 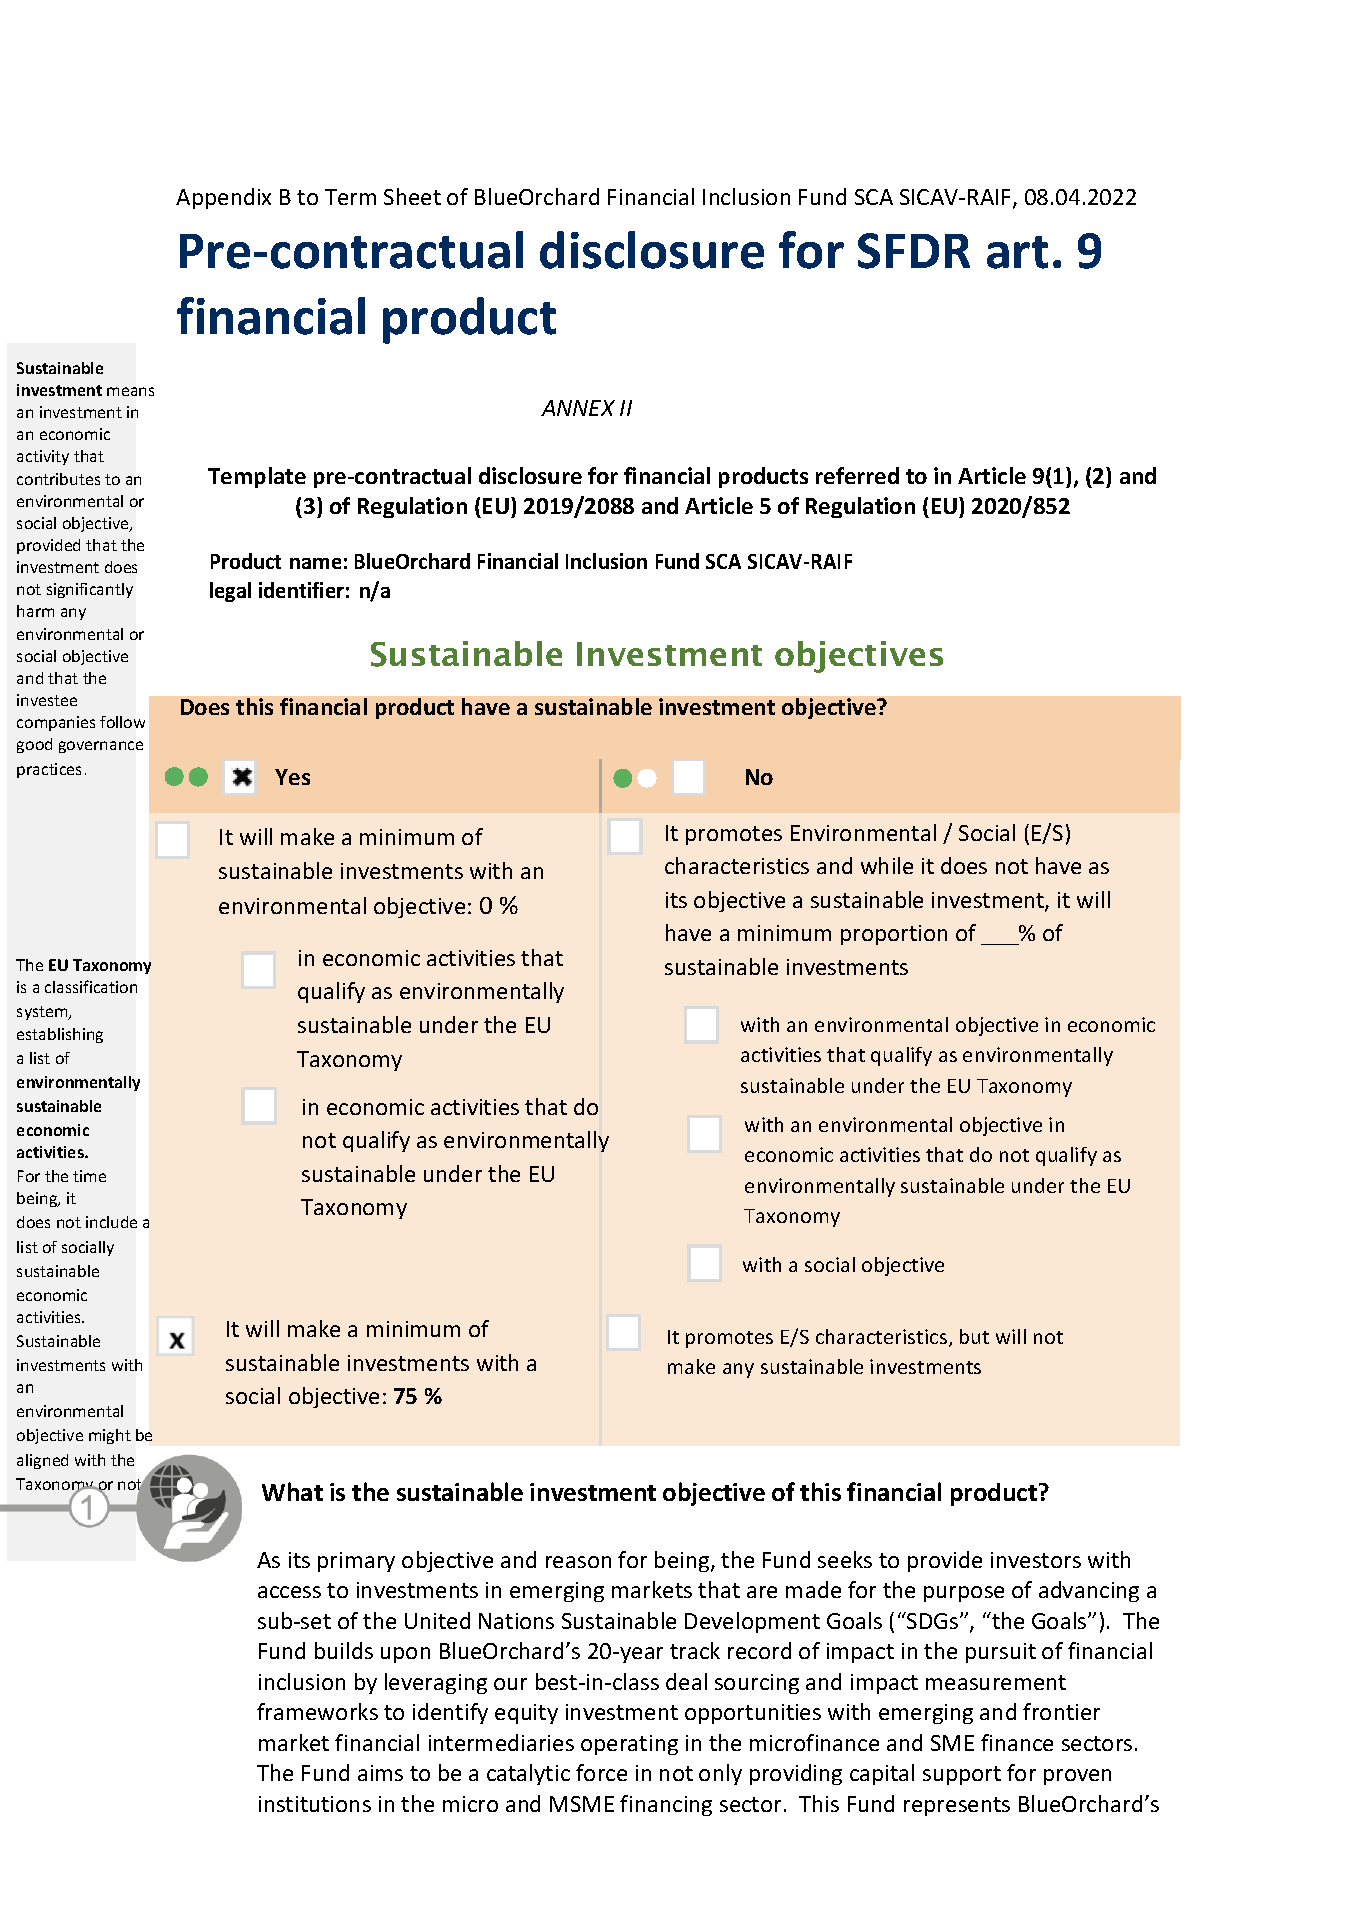 I want to click on catalytic, so click(x=528, y=1774).
